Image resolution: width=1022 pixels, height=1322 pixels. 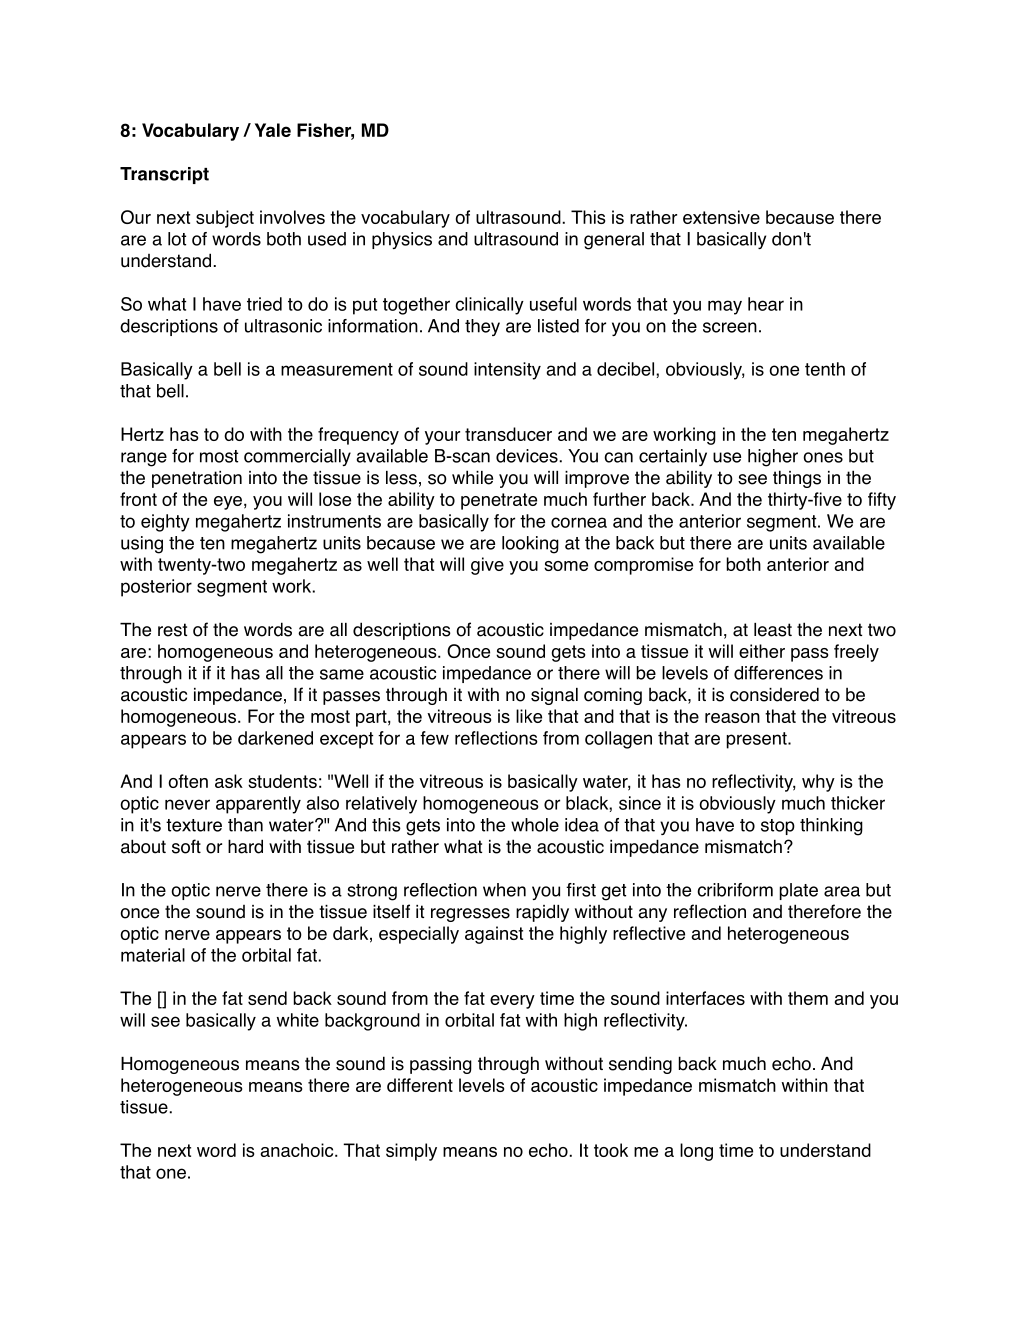 What do you see at coordinates (614, 241) in the screenshot?
I see `general` at bounding box center [614, 241].
